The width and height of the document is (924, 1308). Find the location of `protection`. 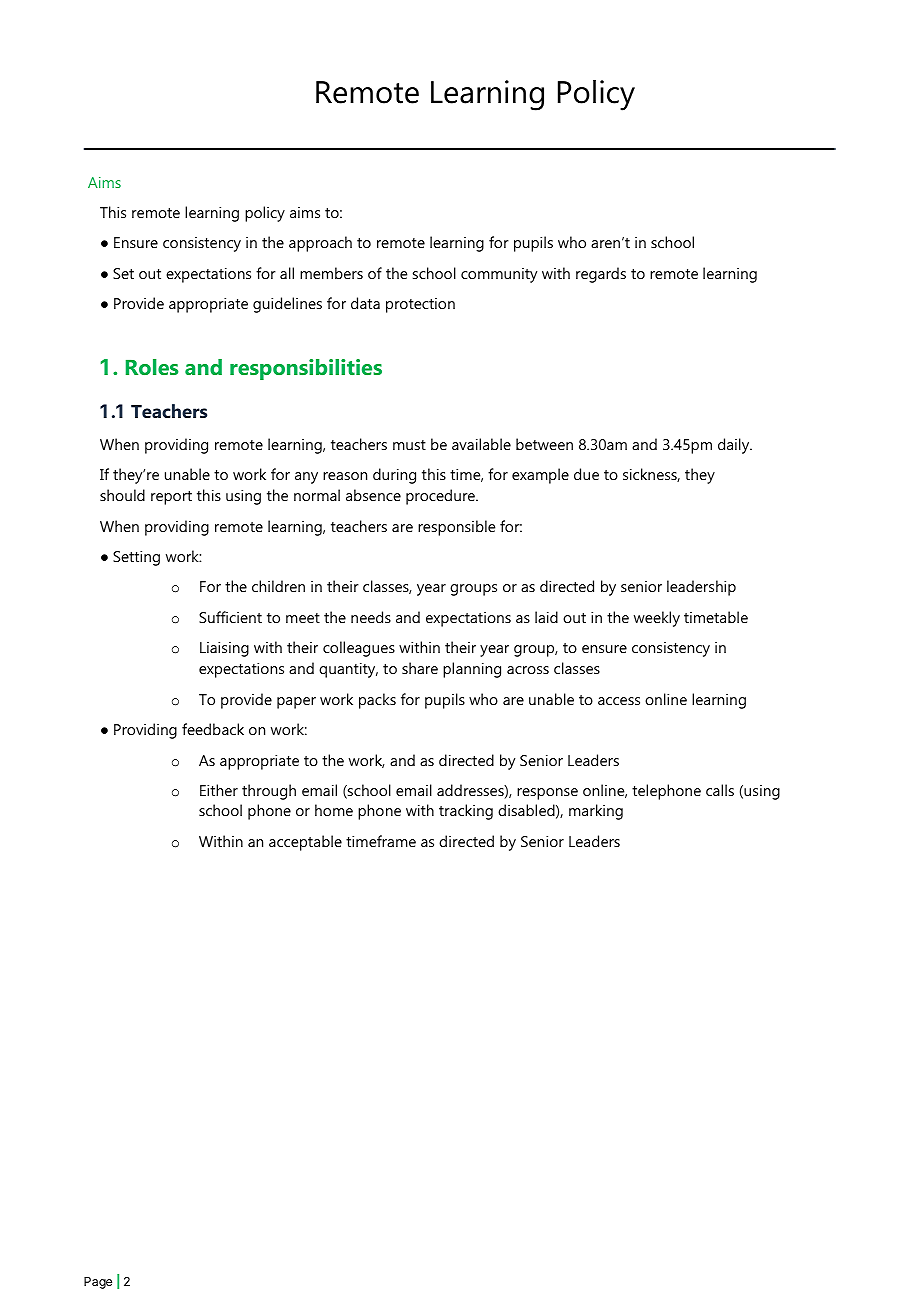

protection is located at coordinates (420, 305).
